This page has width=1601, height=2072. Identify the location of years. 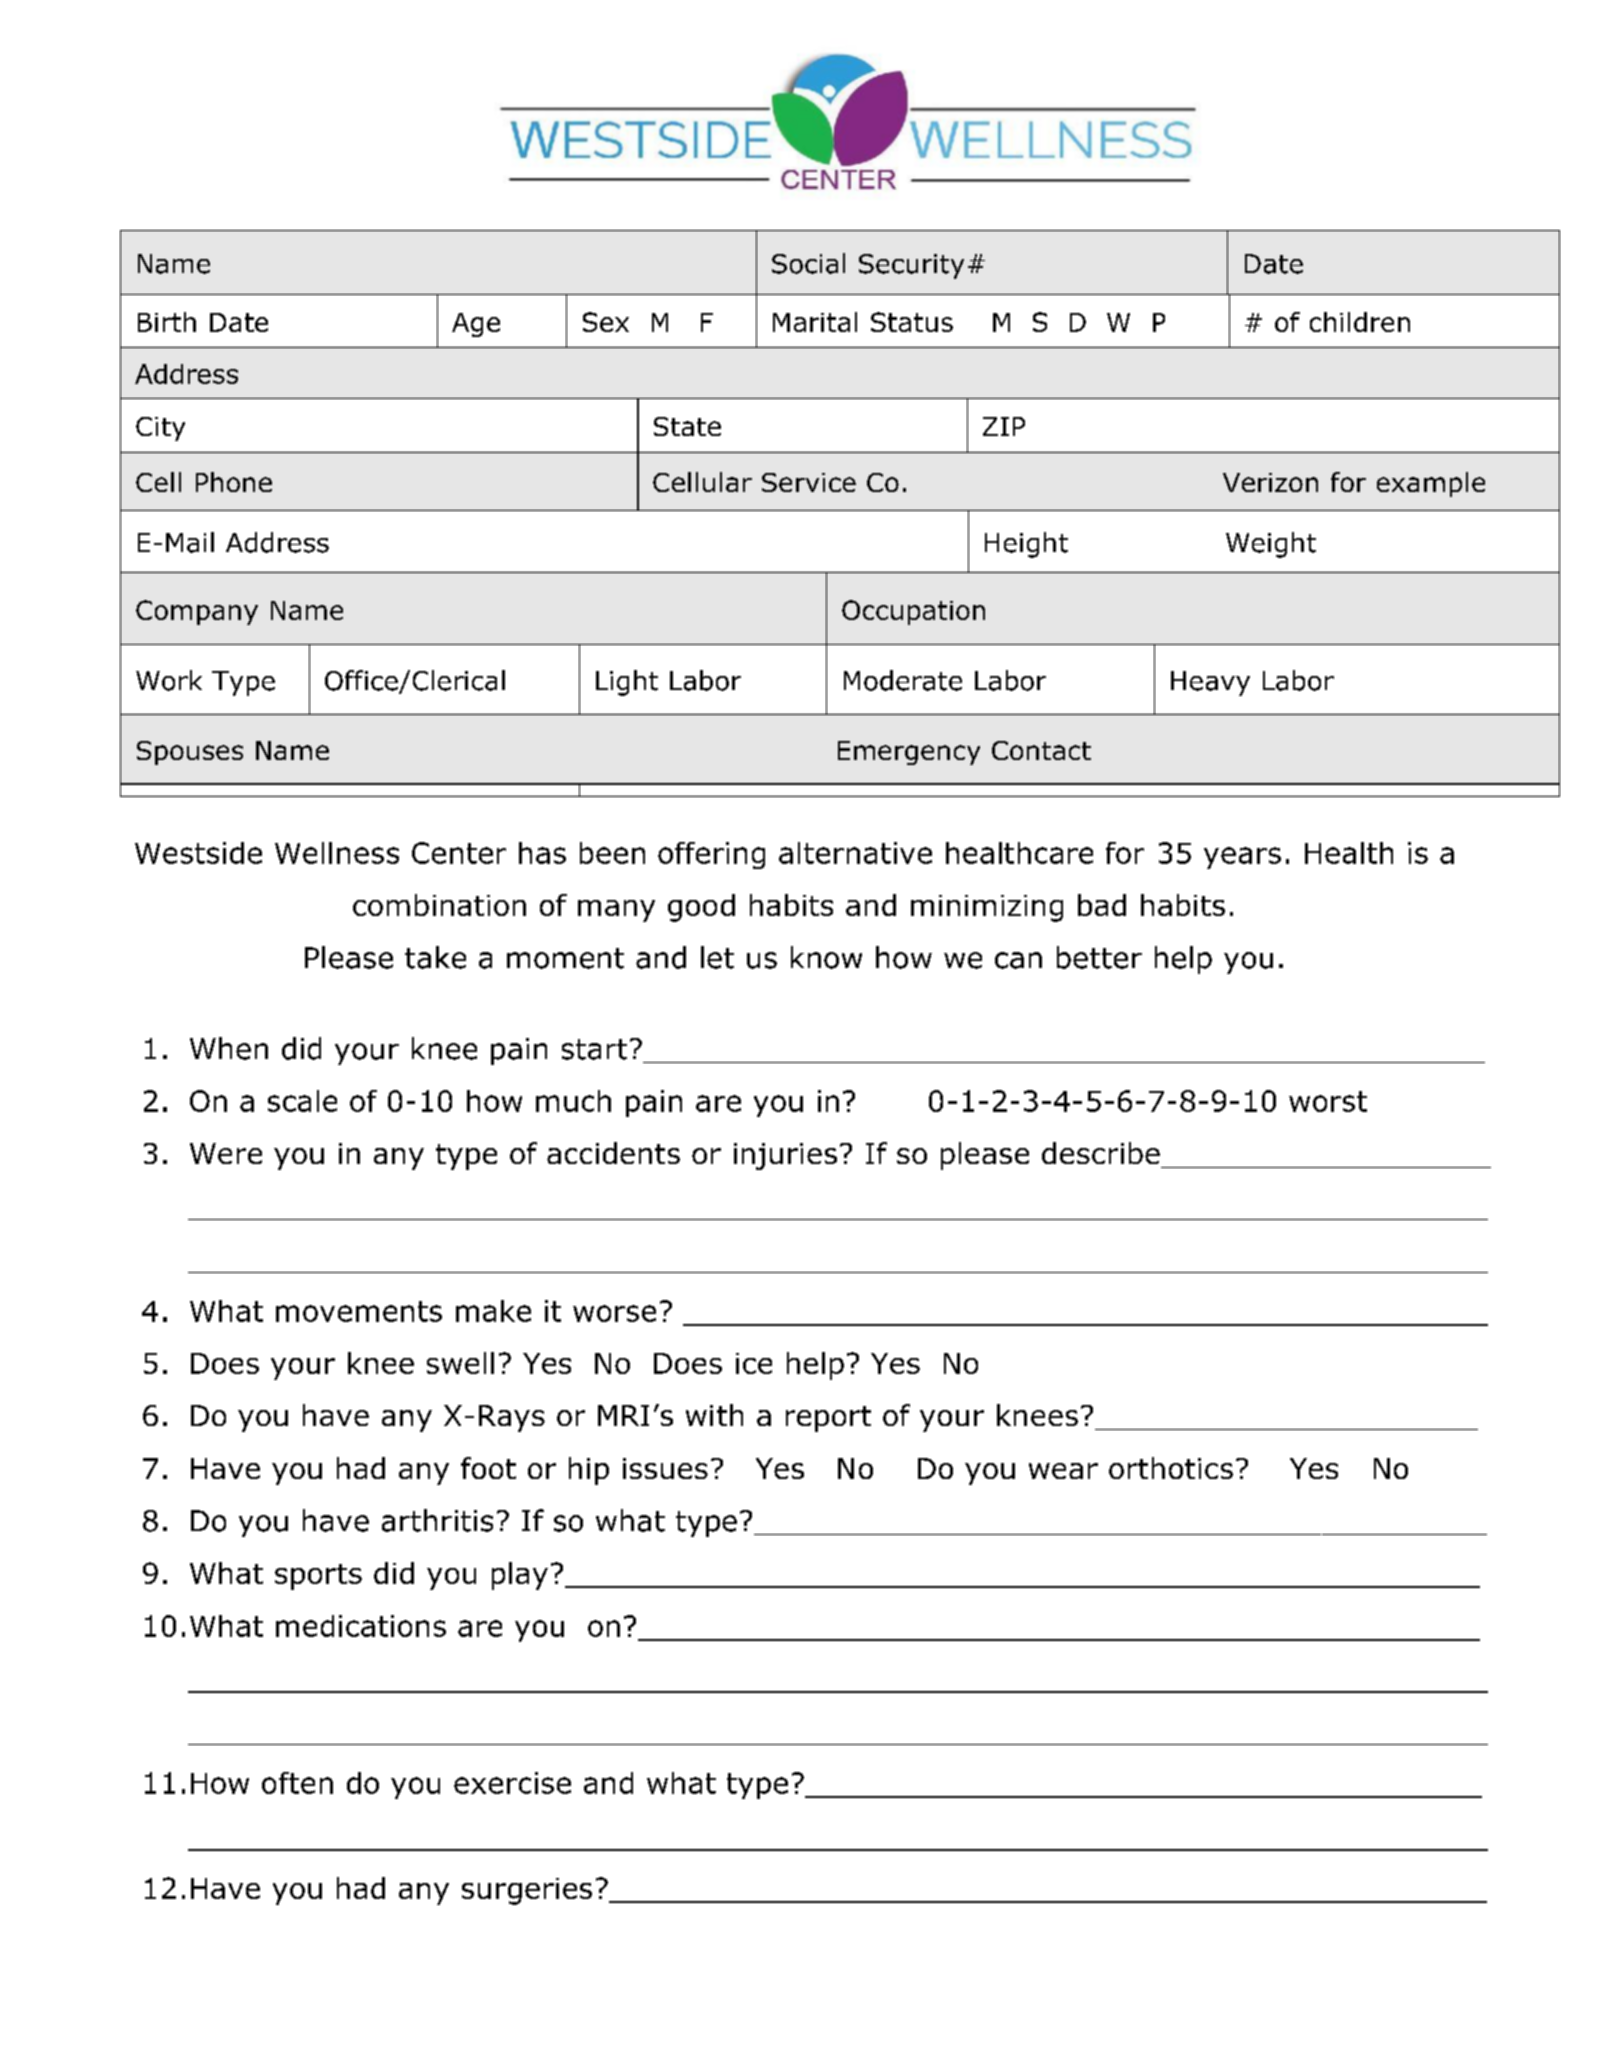
(1242, 858).
